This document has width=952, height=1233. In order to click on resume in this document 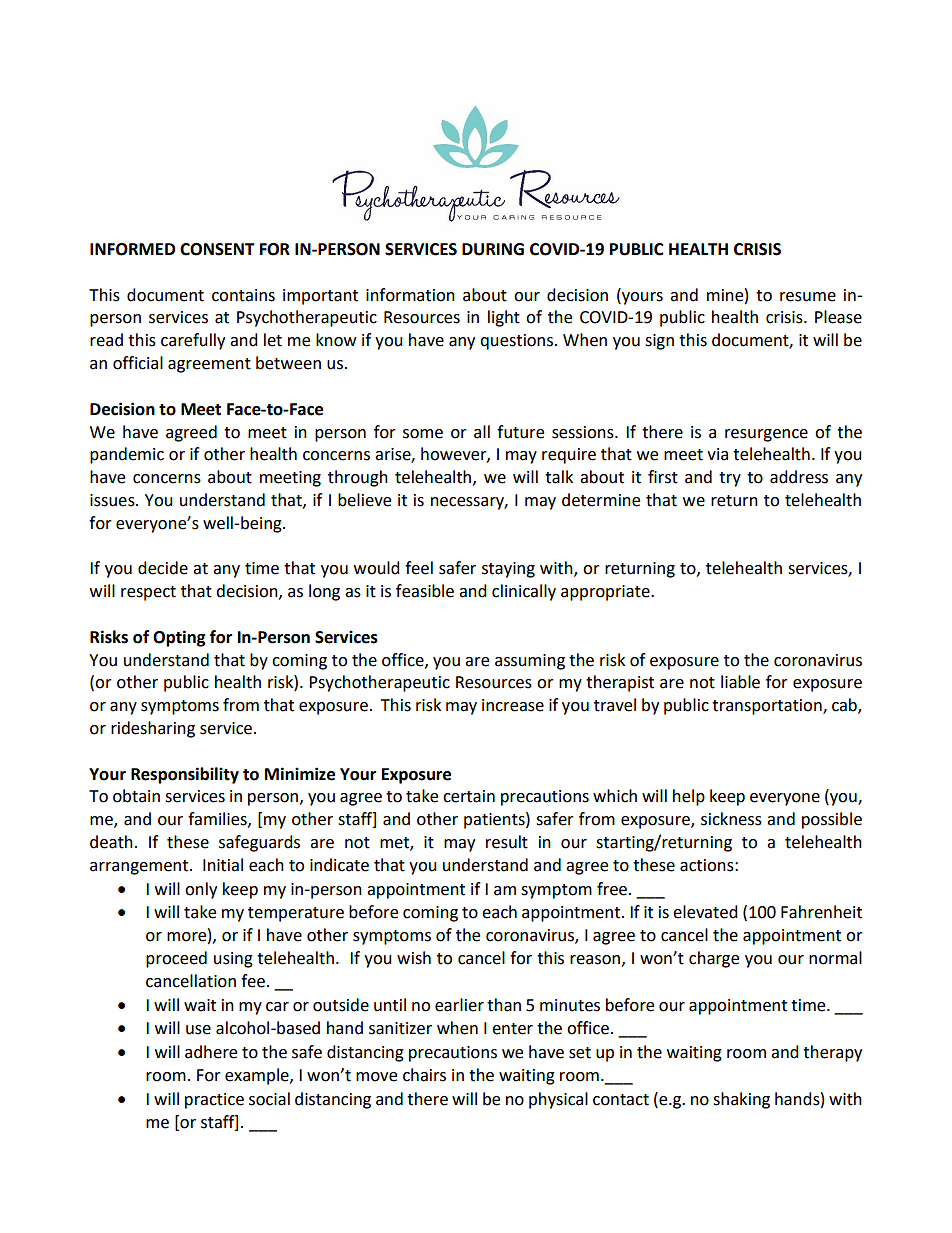, I will do `click(808, 297)`.
